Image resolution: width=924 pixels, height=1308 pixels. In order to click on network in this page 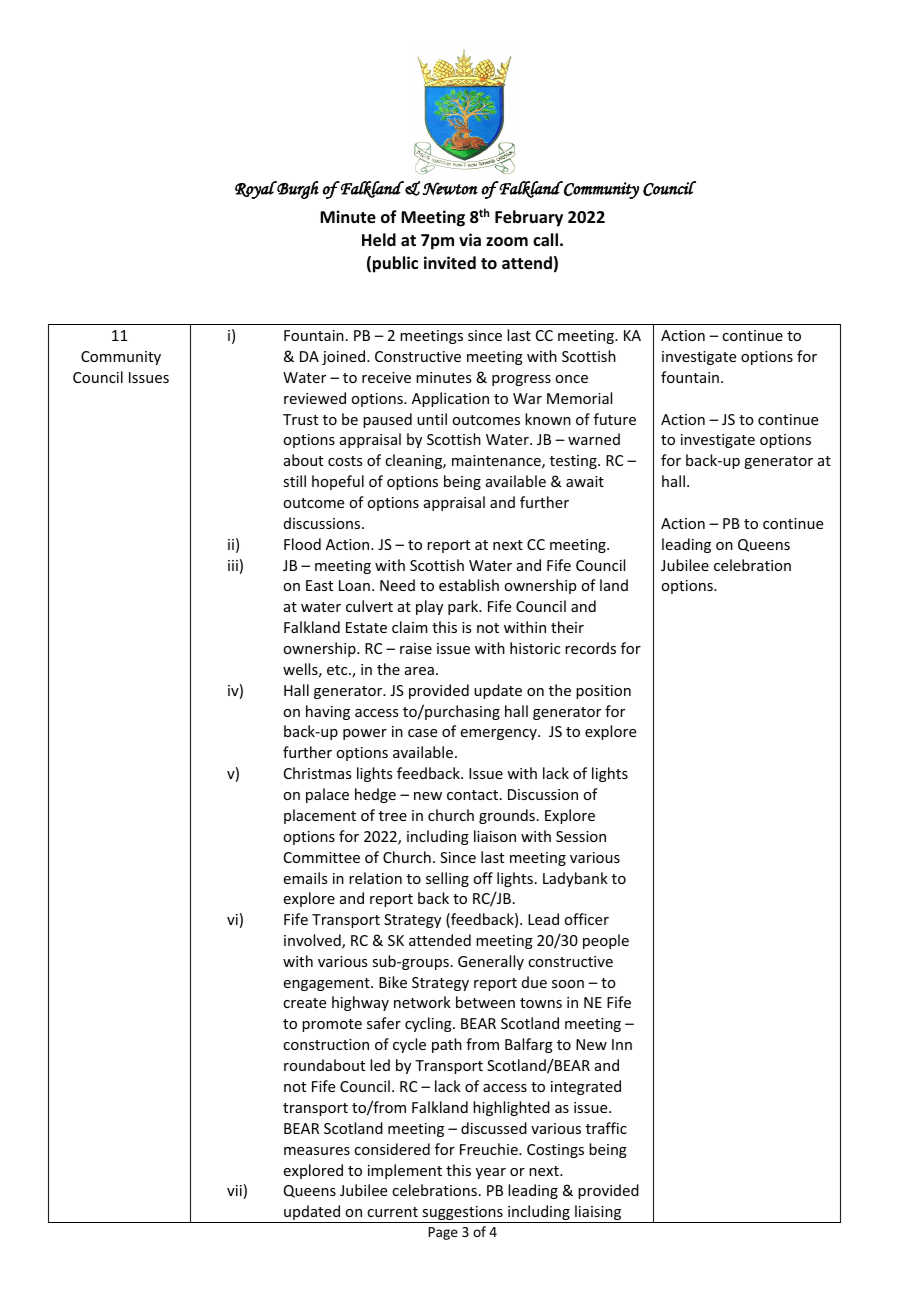, I will do `click(422, 1002)`.
